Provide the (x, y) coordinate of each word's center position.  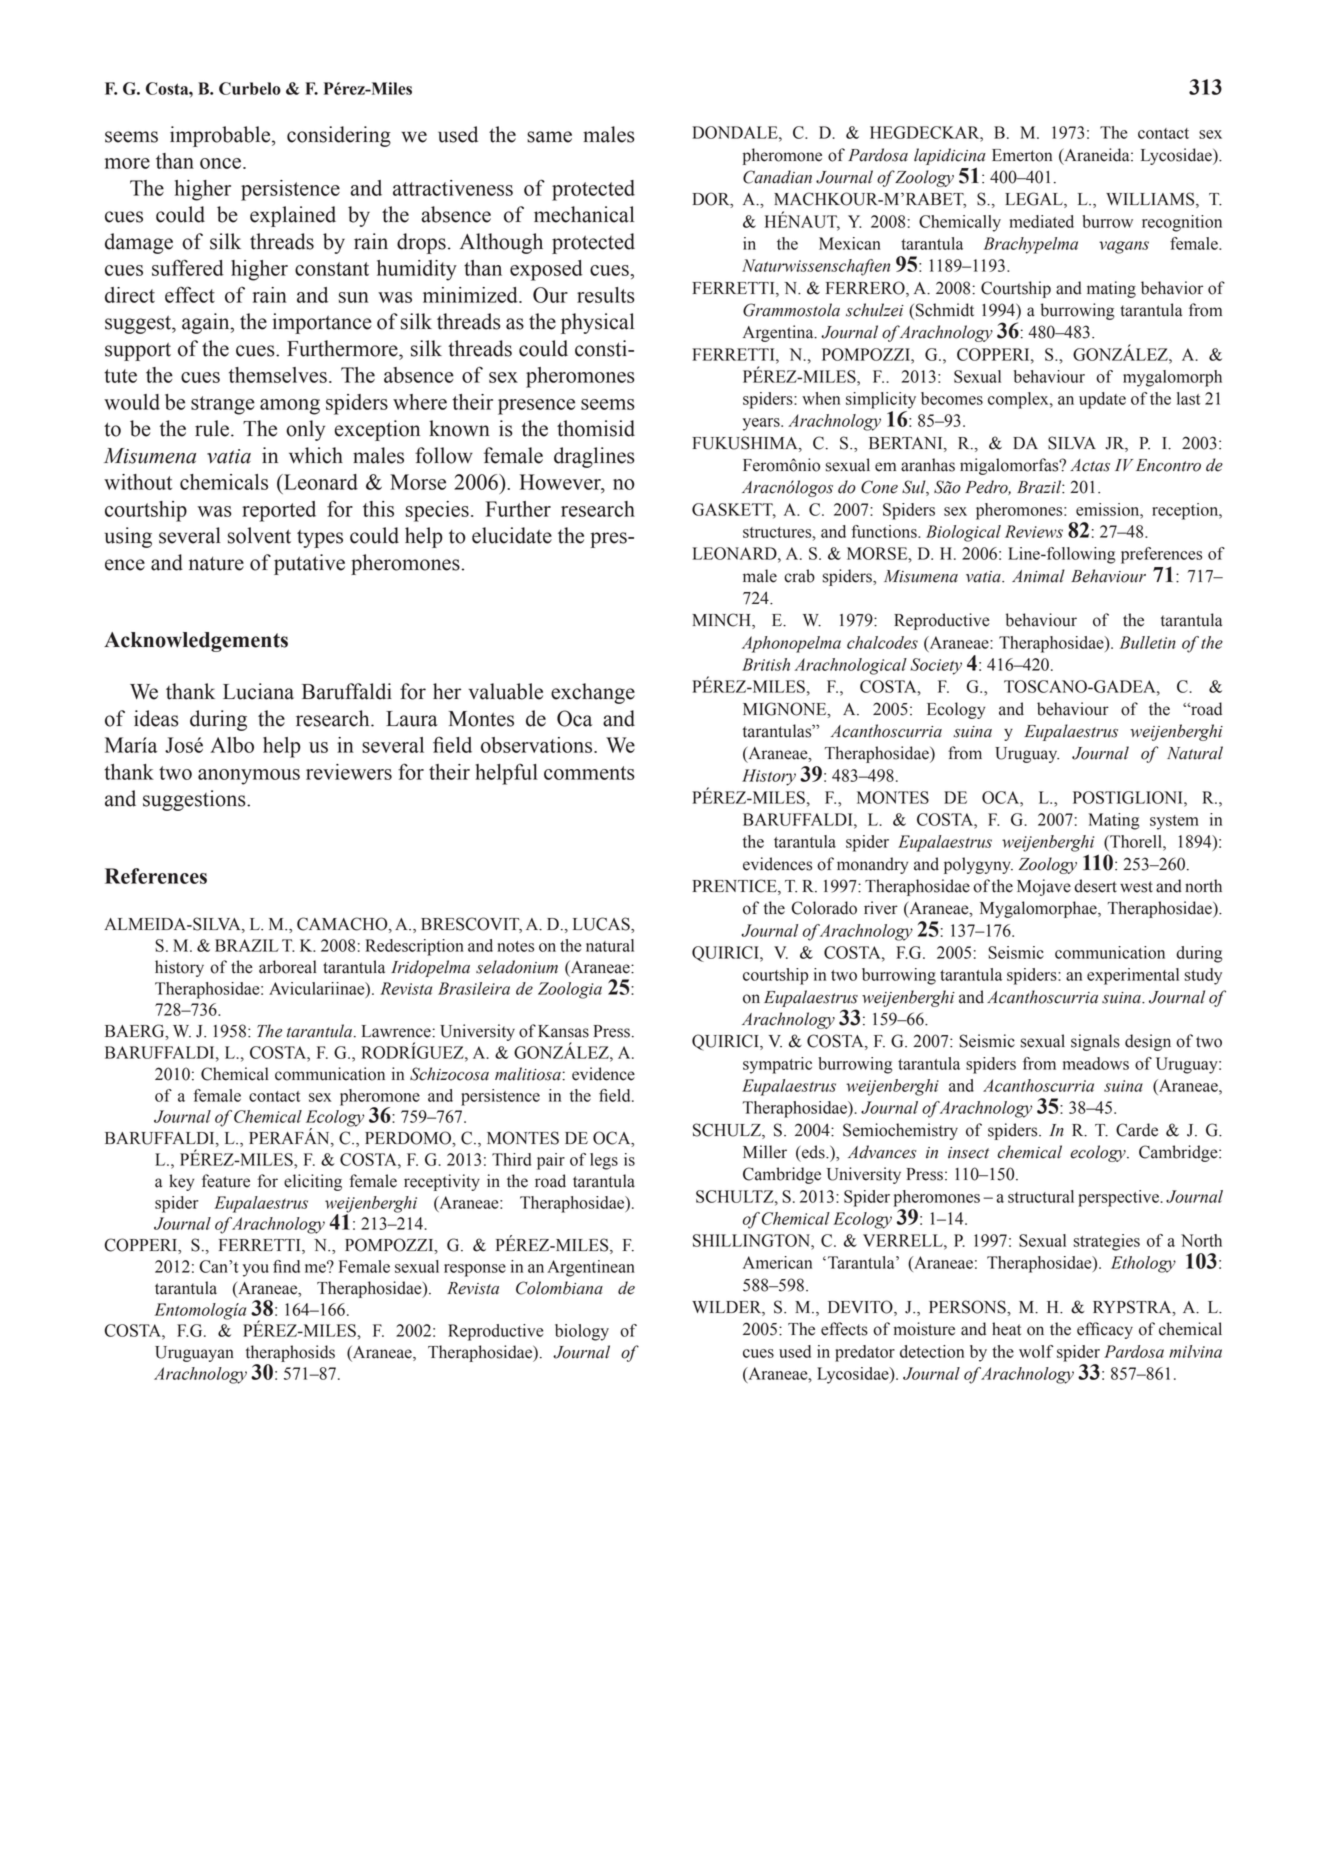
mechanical (584, 214)
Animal (1038, 576)
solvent (259, 535)
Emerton (1022, 155)
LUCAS (602, 924)
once (222, 163)
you (256, 1270)
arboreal (287, 967)
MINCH (722, 621)
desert (1095, 886)
